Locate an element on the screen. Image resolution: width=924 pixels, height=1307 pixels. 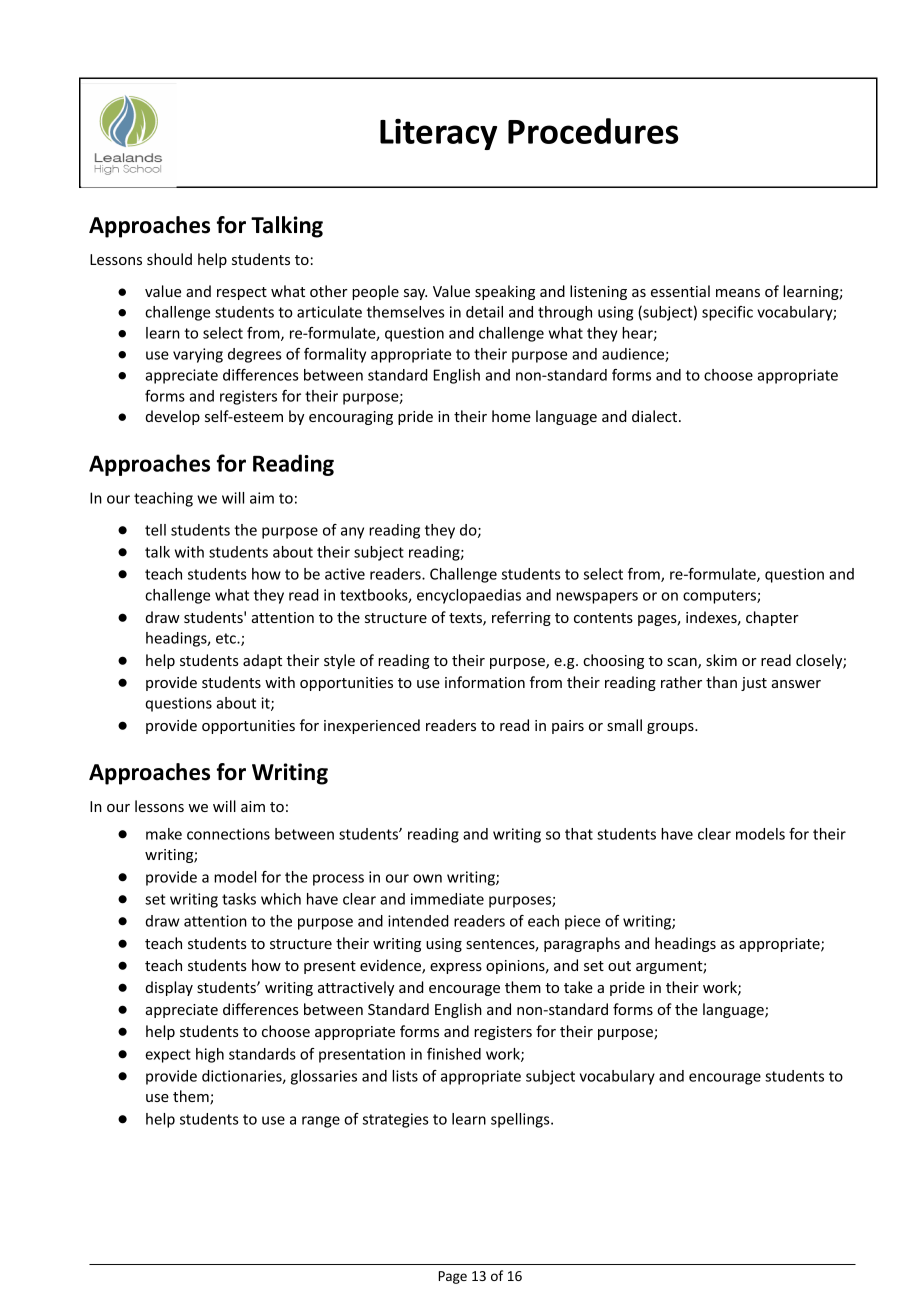
dialect is located at coordinates (656, 416).
